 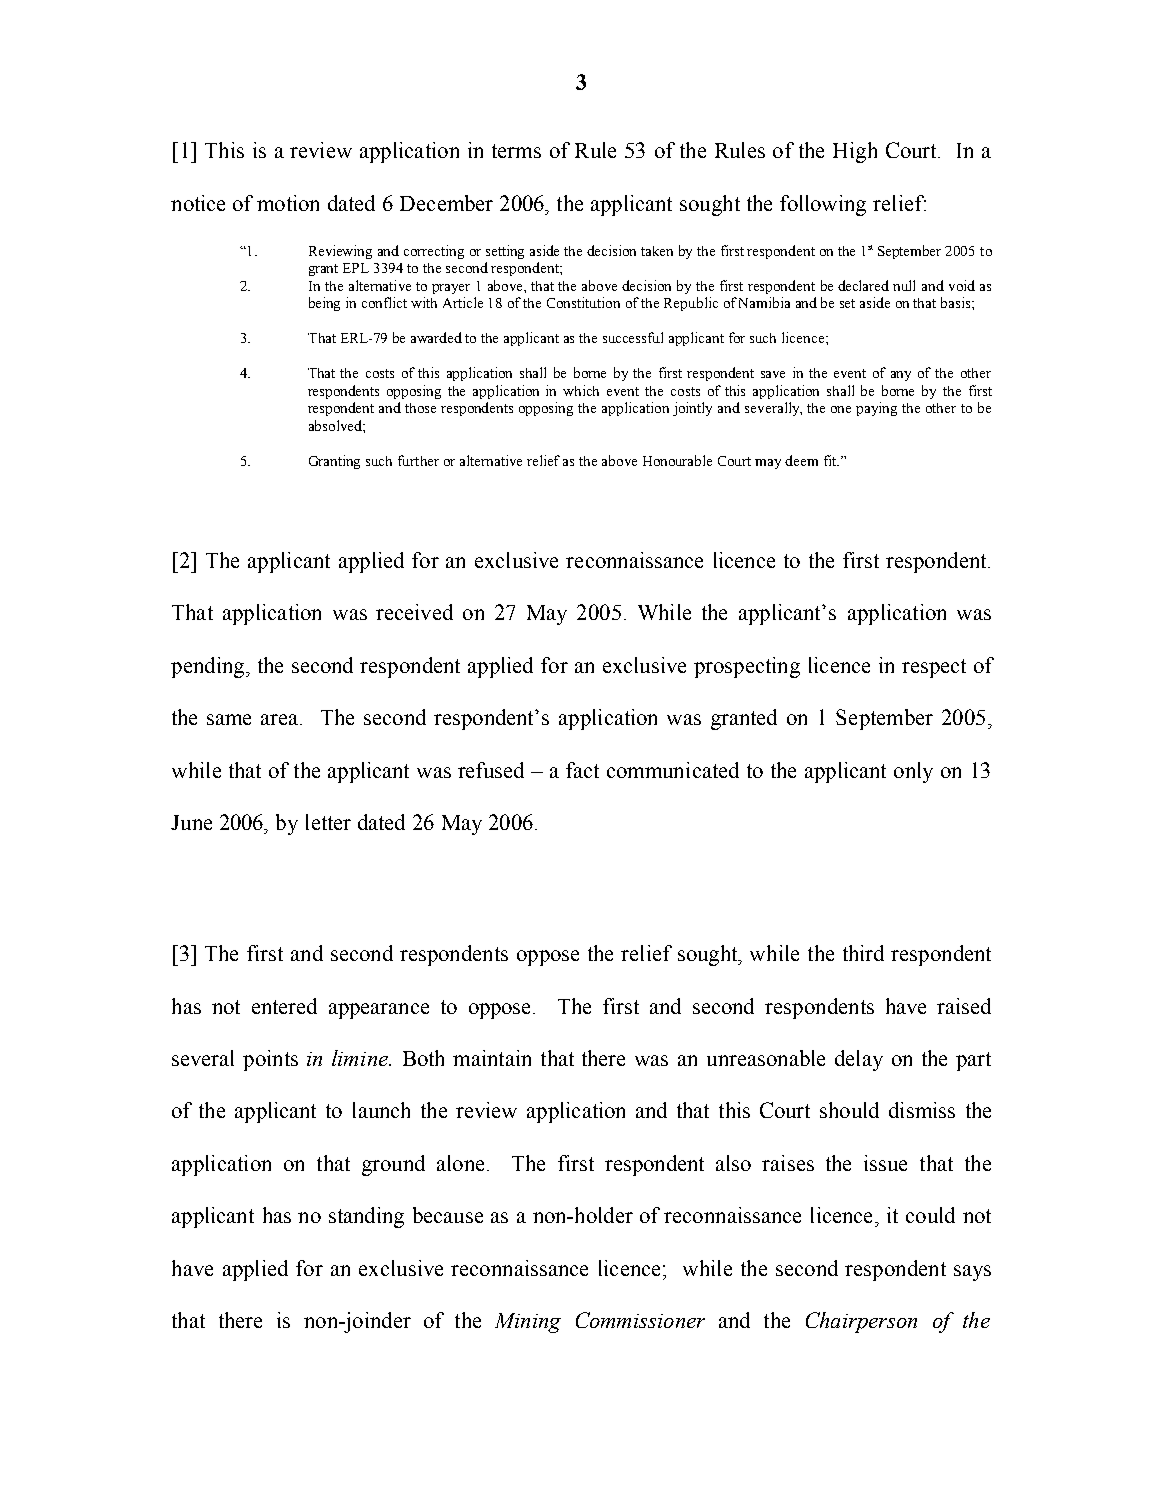 What do you see at coordinates (336, 425) in the page?
I see `absolved` at bounding box center [336, 425].
